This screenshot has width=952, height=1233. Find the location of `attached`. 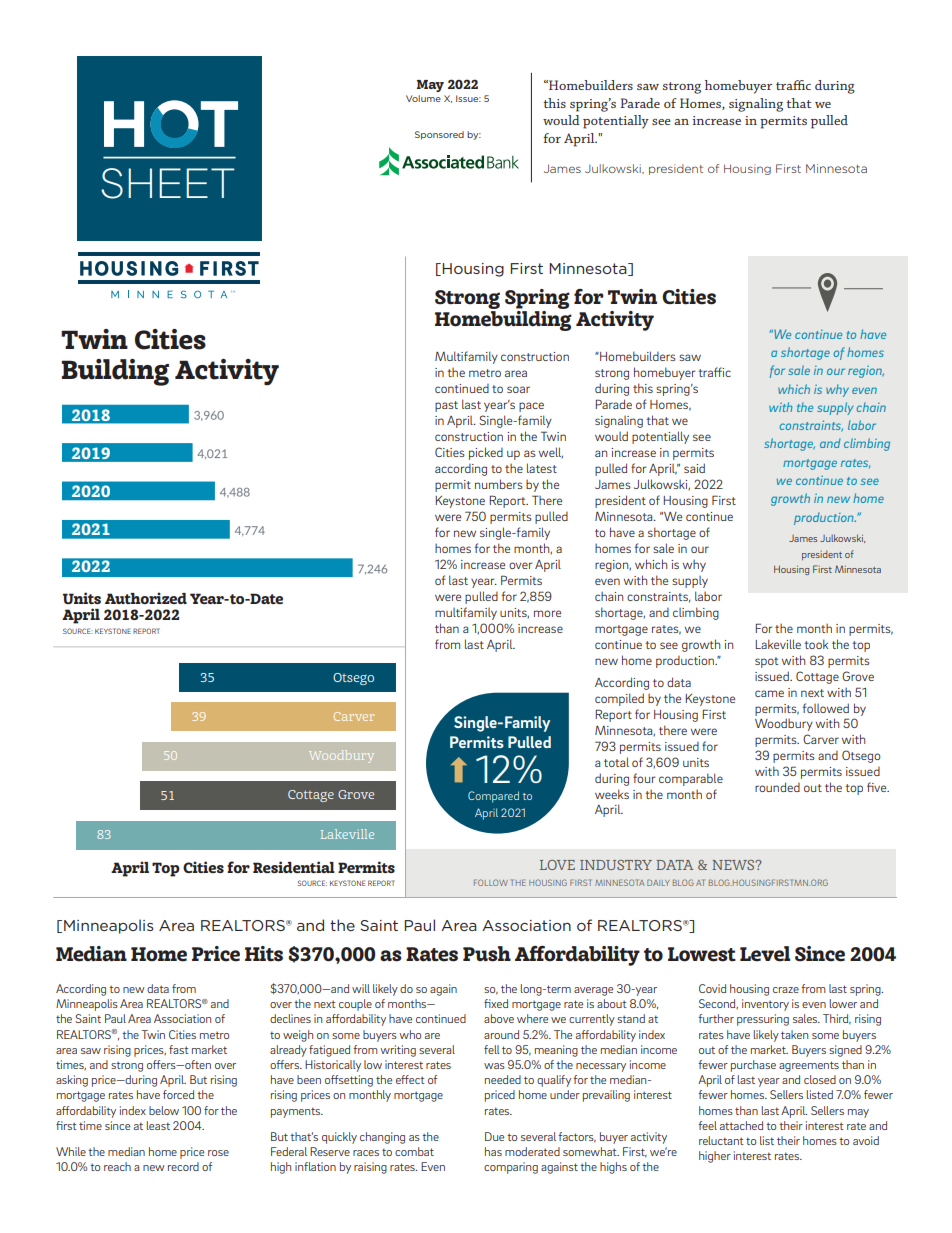

attached is located at coordinates (741, 1125).
